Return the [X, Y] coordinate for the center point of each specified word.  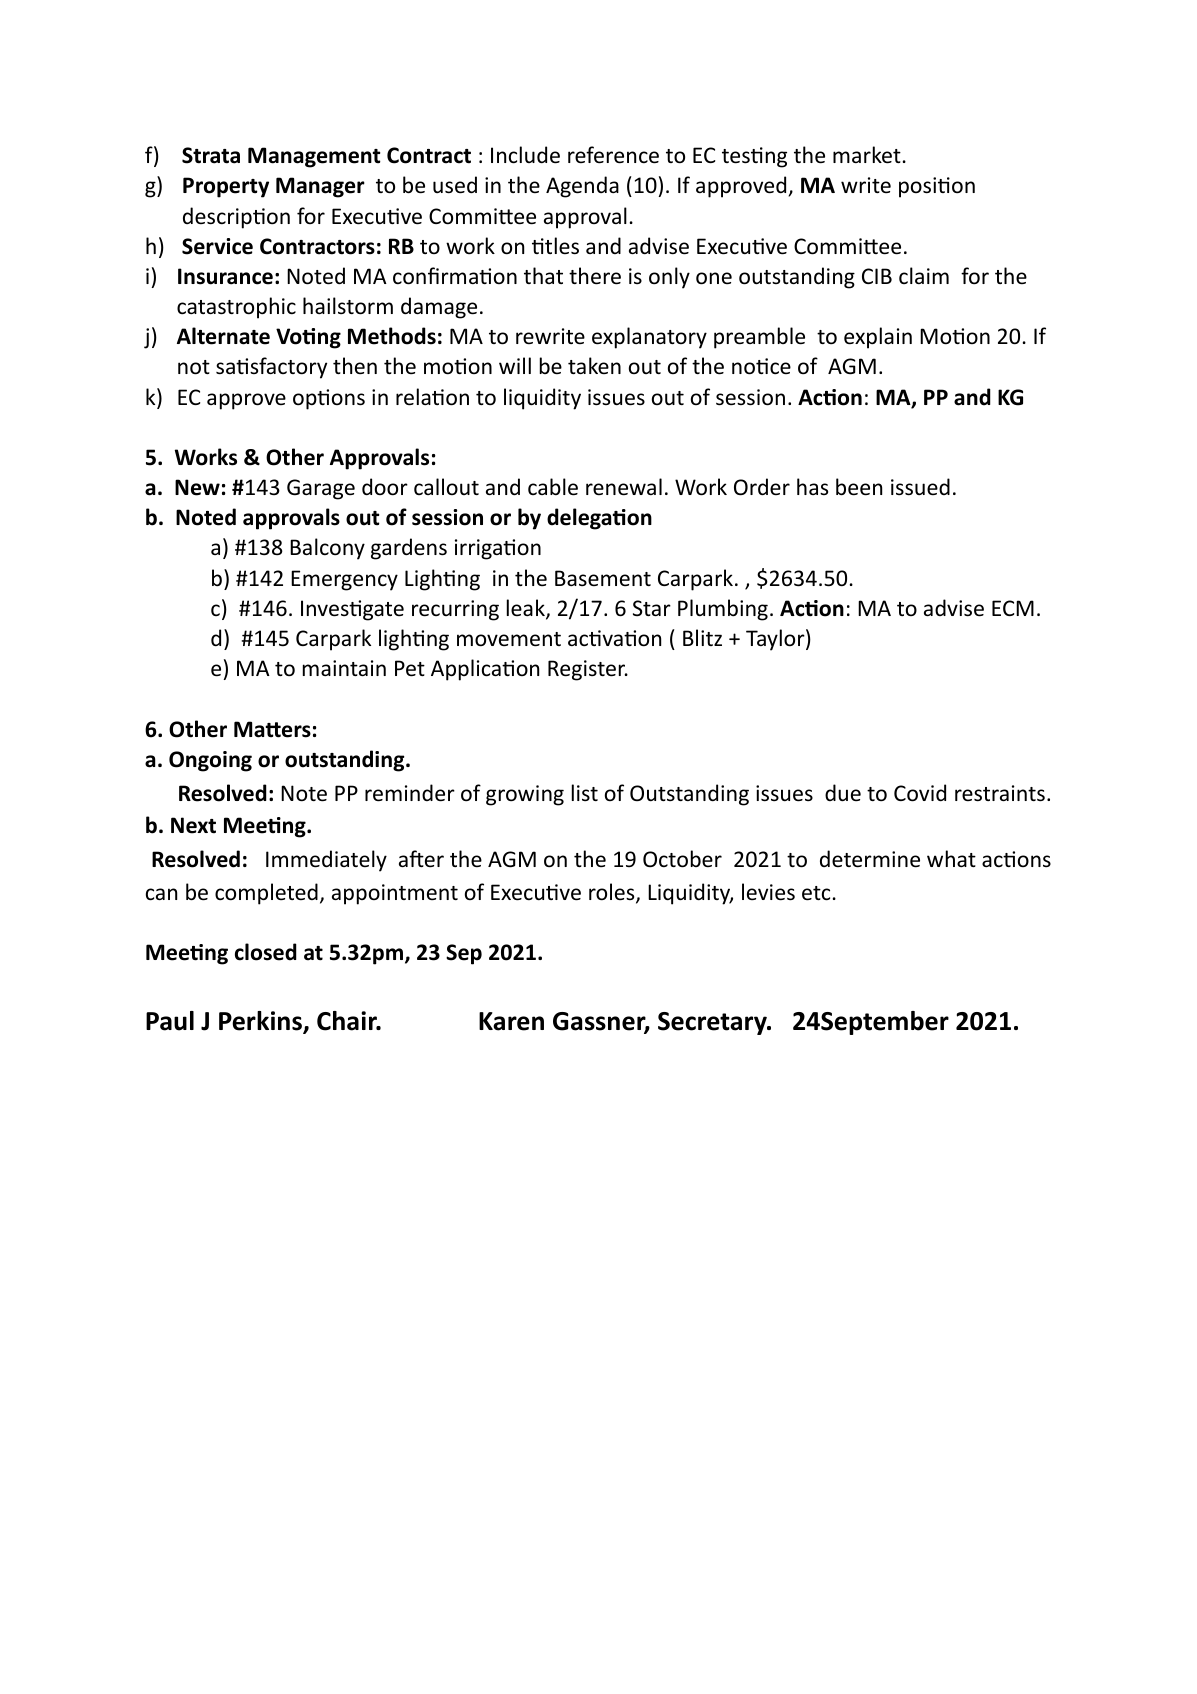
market [867, 155]
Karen [511, 1021]
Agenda [582, 187]
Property [226, 187]
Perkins [261, 1022]
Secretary [713, 1023]
